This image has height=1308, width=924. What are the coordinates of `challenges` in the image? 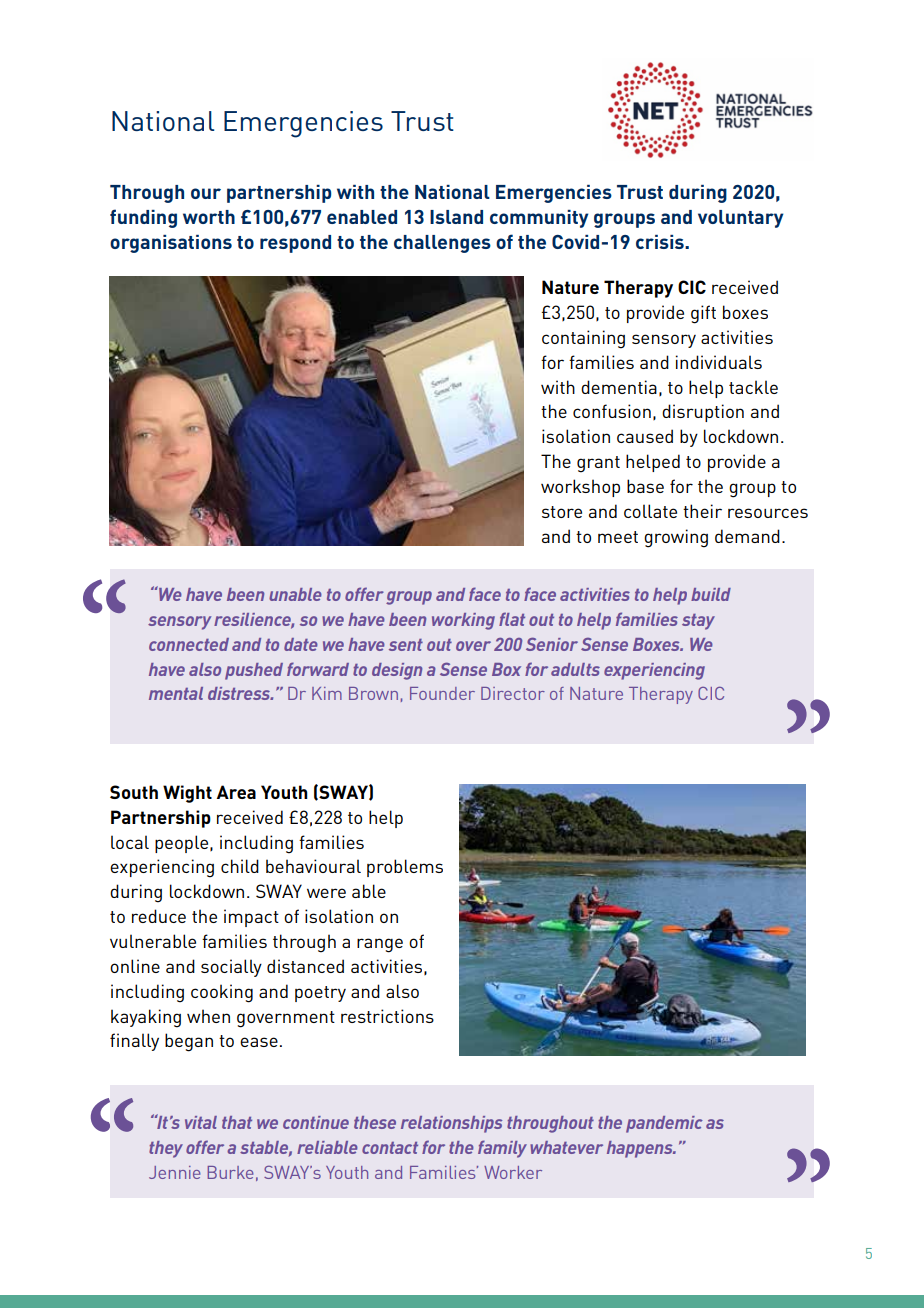 It's located at (442, 244).
